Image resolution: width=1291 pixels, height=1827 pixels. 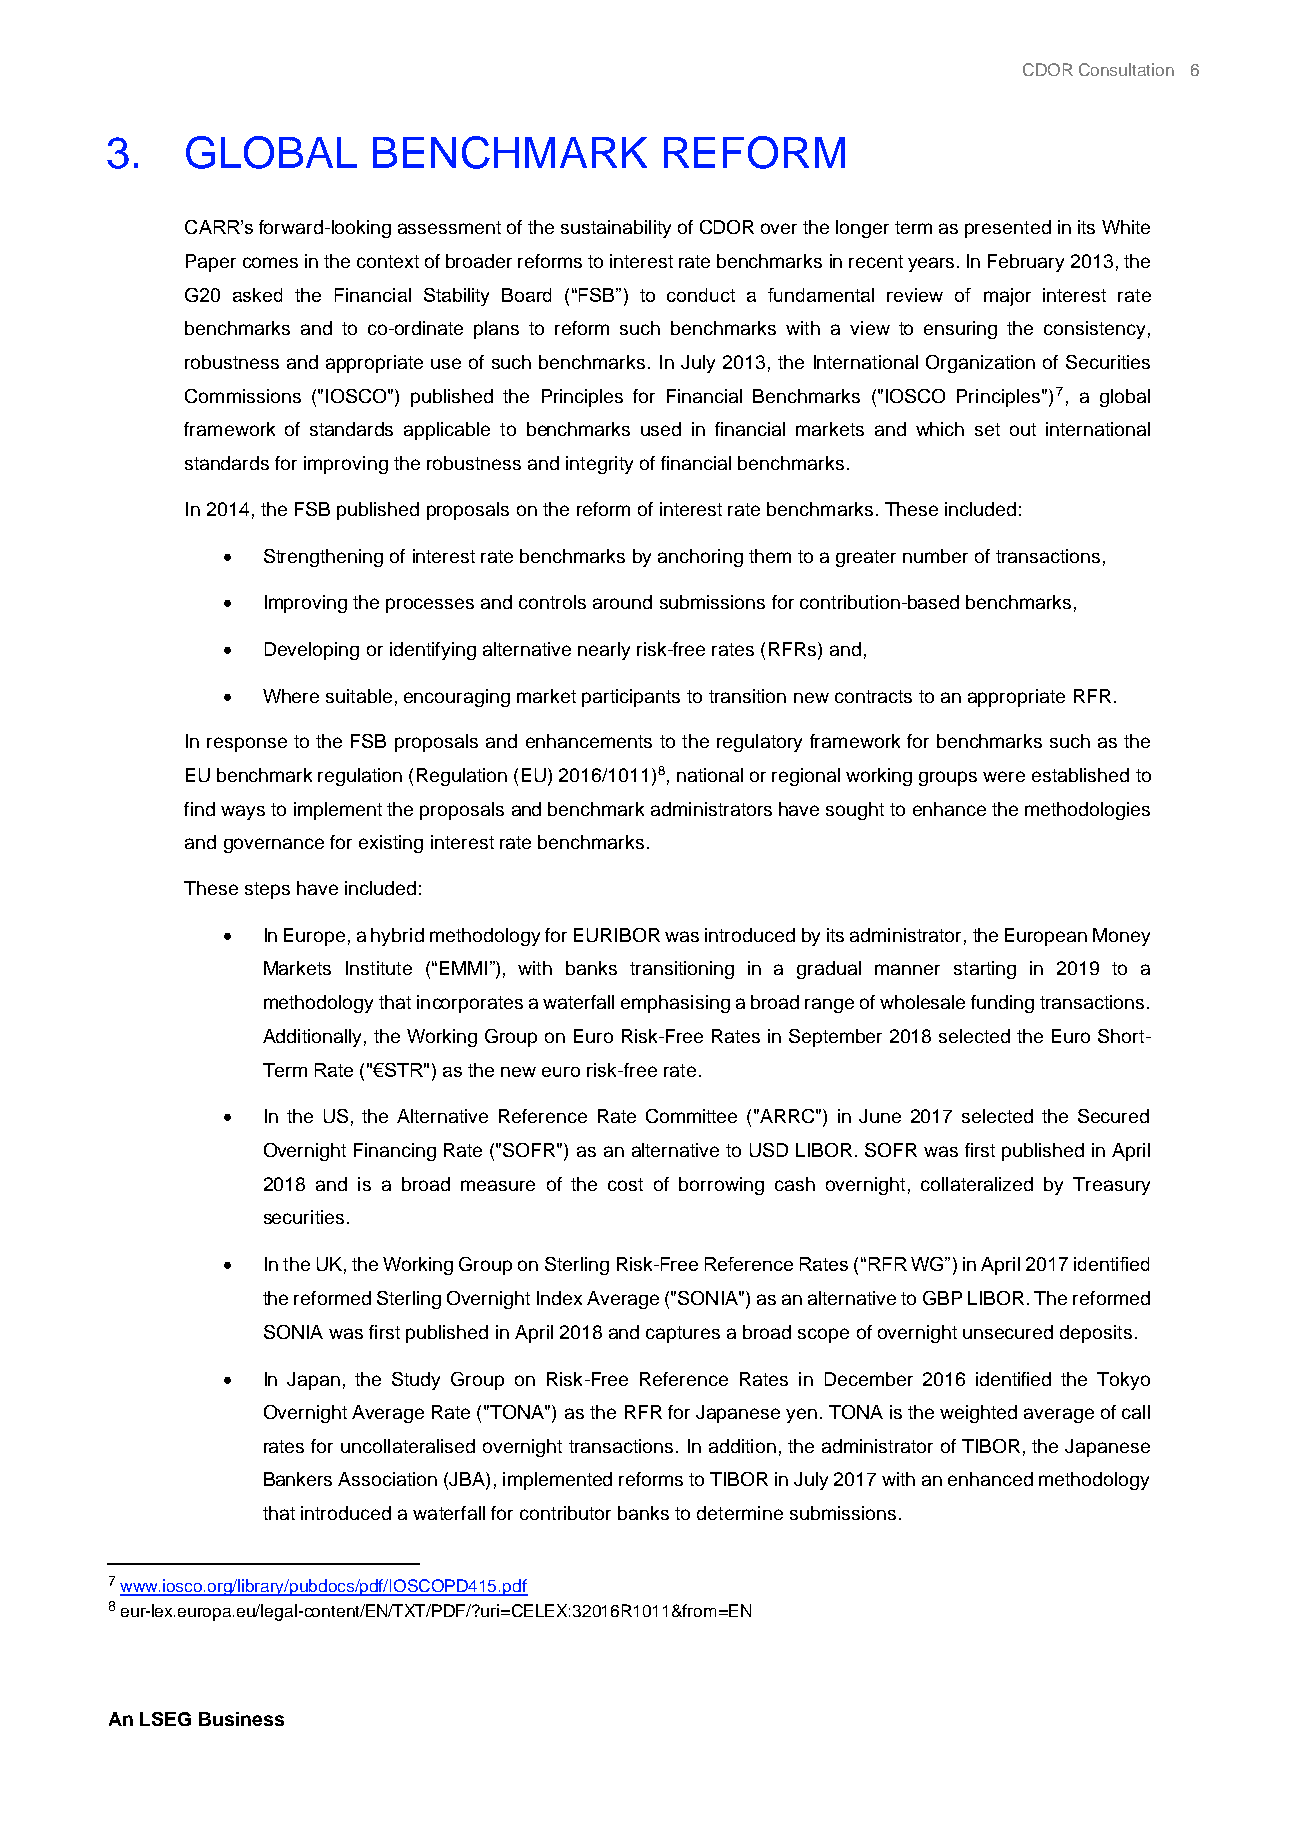 I want to click on used, so click(x=661, y=429).
